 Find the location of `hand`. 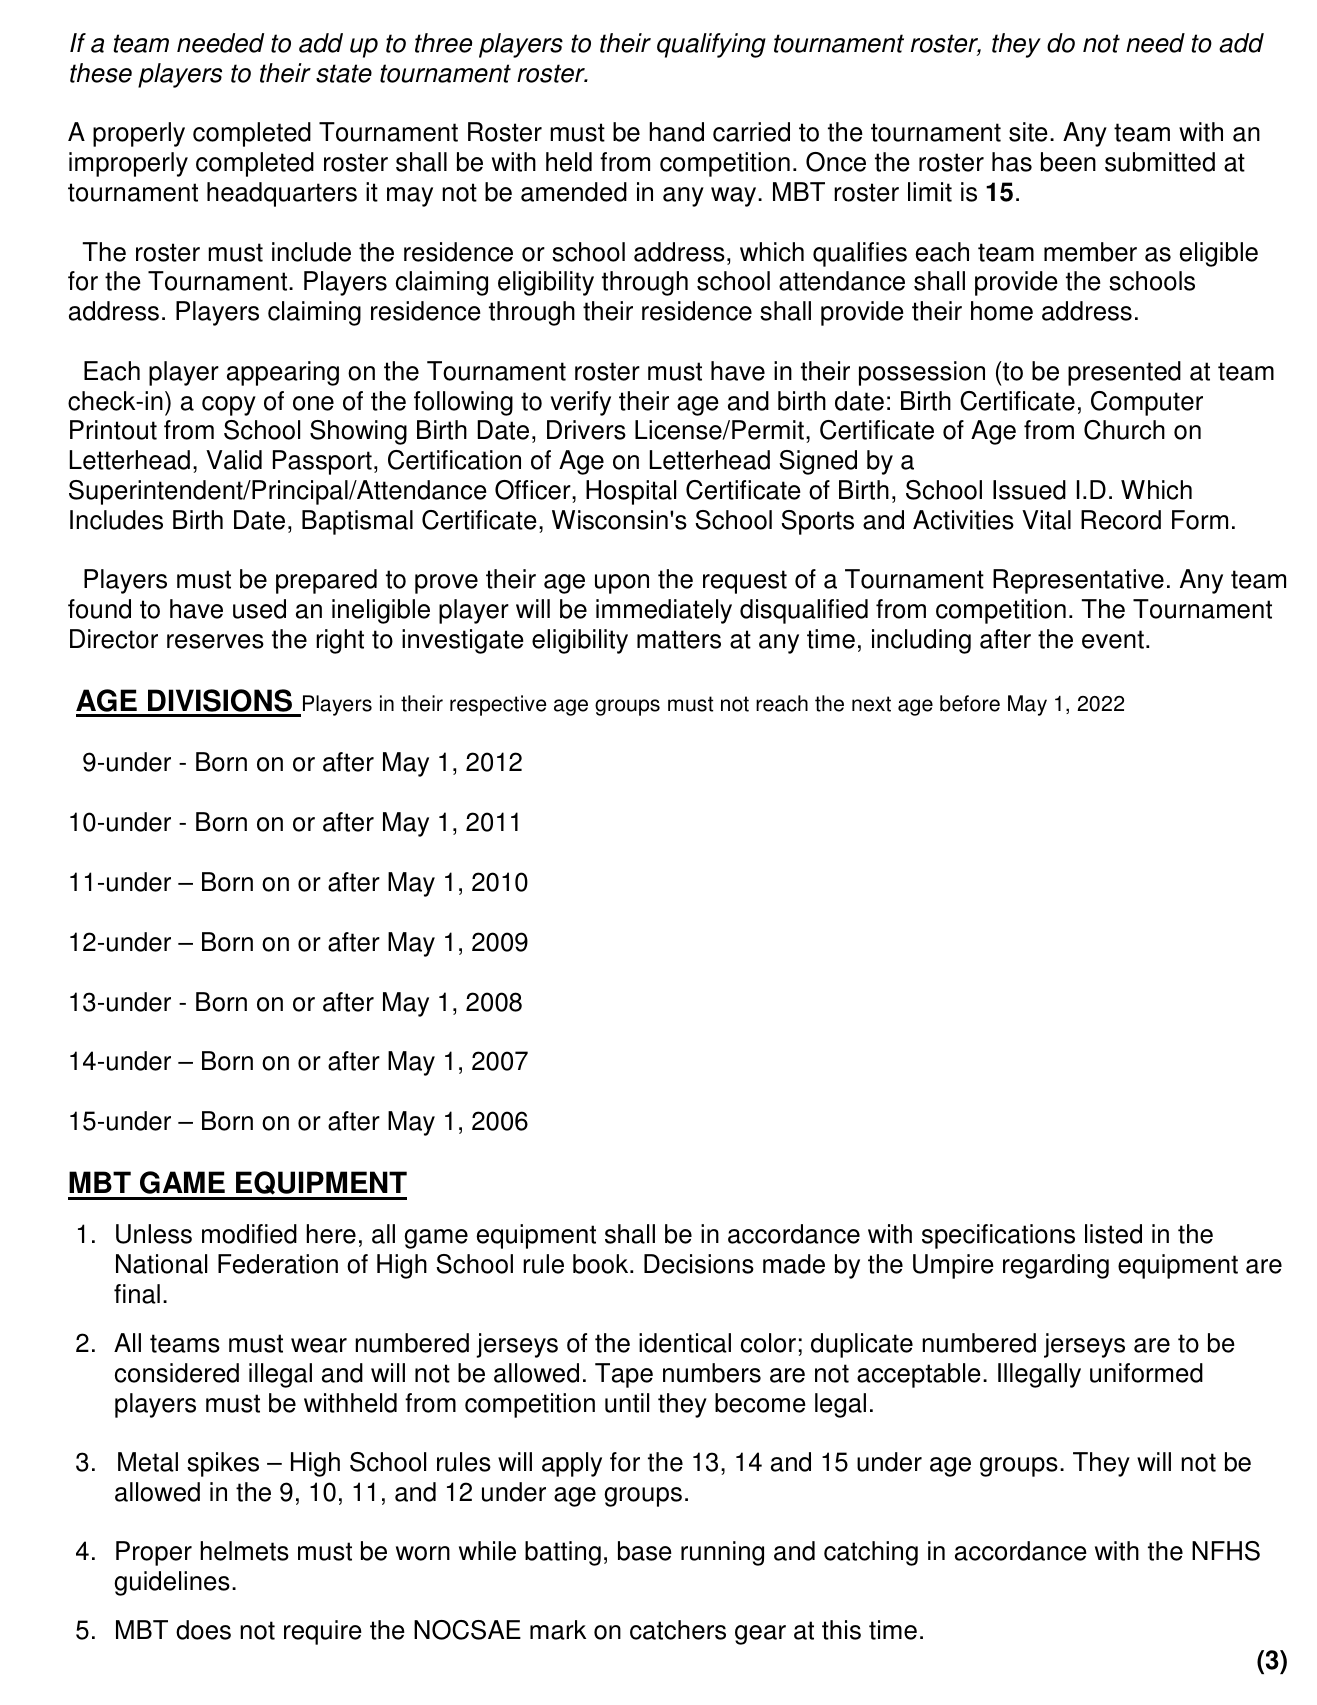

hand is located at coordinates (676, 132).
